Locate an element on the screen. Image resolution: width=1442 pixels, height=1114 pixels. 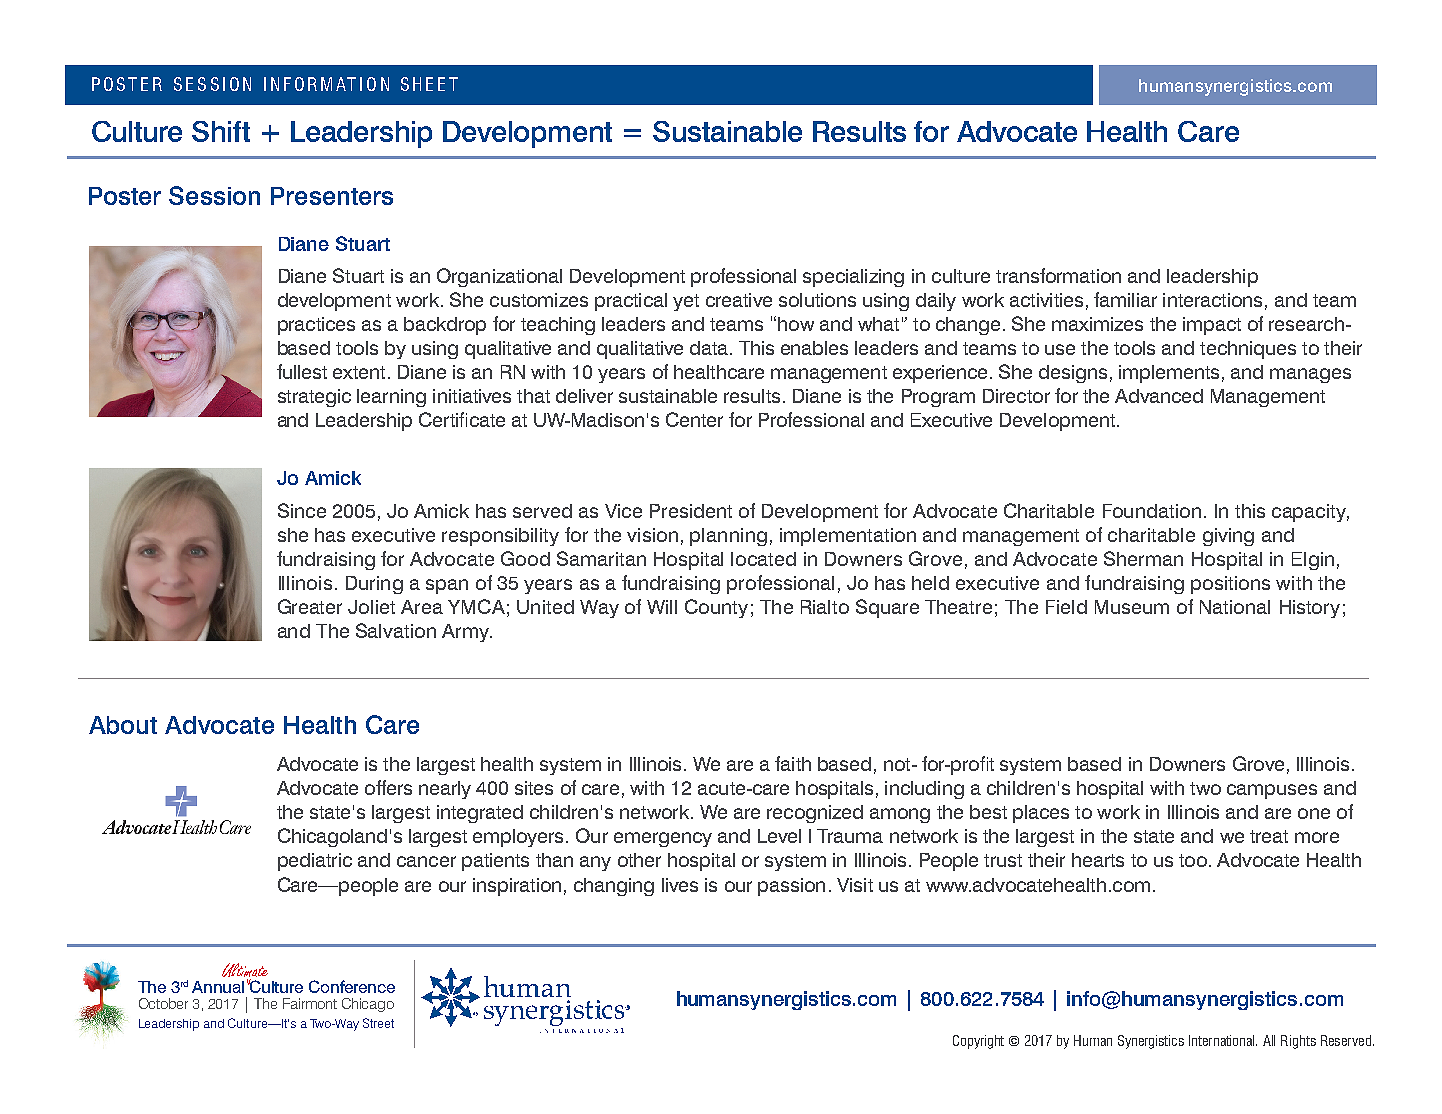
specializing is located at coordinates (853, 278).
